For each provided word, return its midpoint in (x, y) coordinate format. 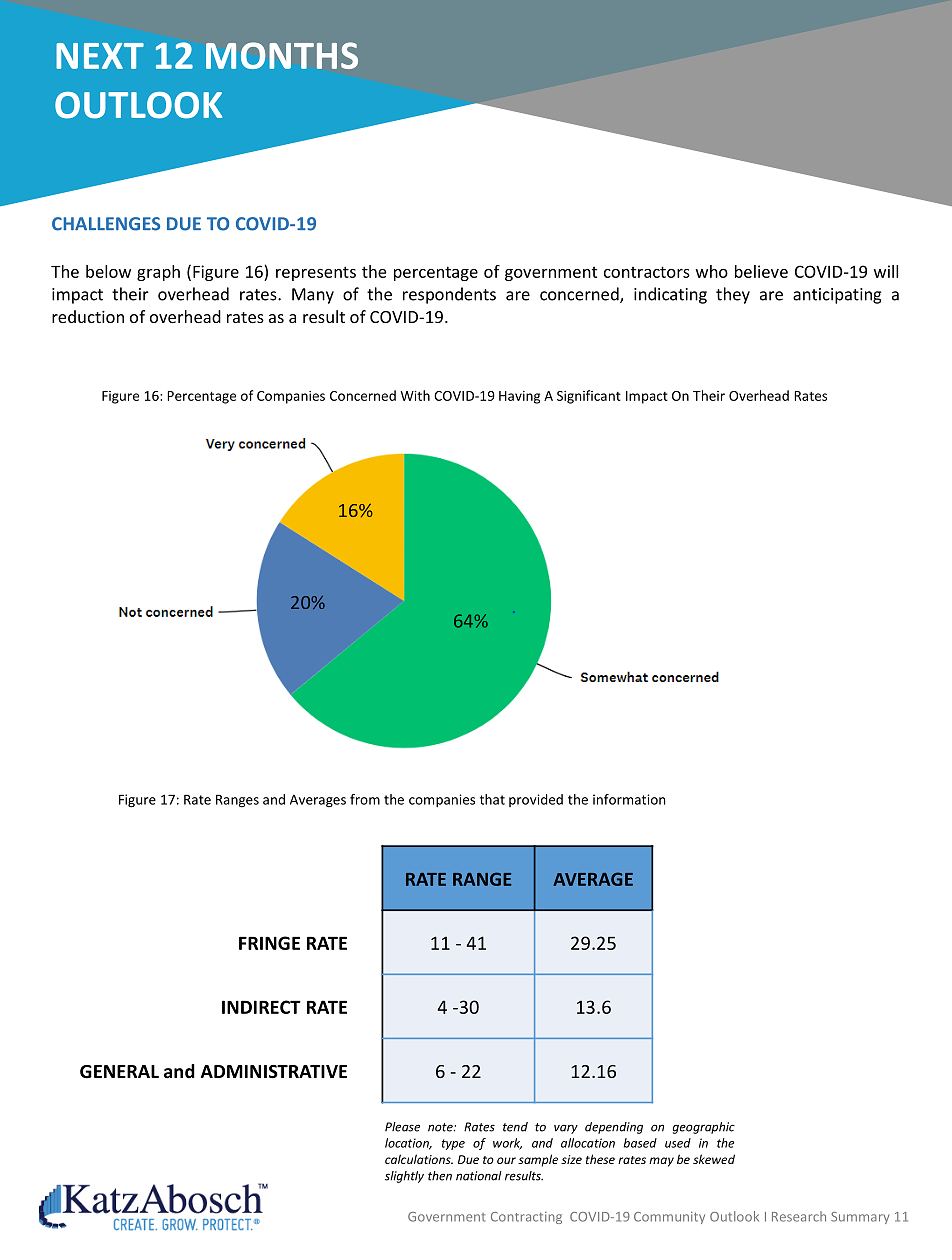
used (678, 1143)
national (479, 1176)
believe (761, 271)
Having (519, 397)
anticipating (837, 296)
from (365, 799)
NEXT (100, 56)
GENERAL (119, 1072)
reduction (88, 316)
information (629, 799)
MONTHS (282, 55)
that (492, 799)
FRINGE (269, 943)
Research (799, 1216)
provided (536, 800)
